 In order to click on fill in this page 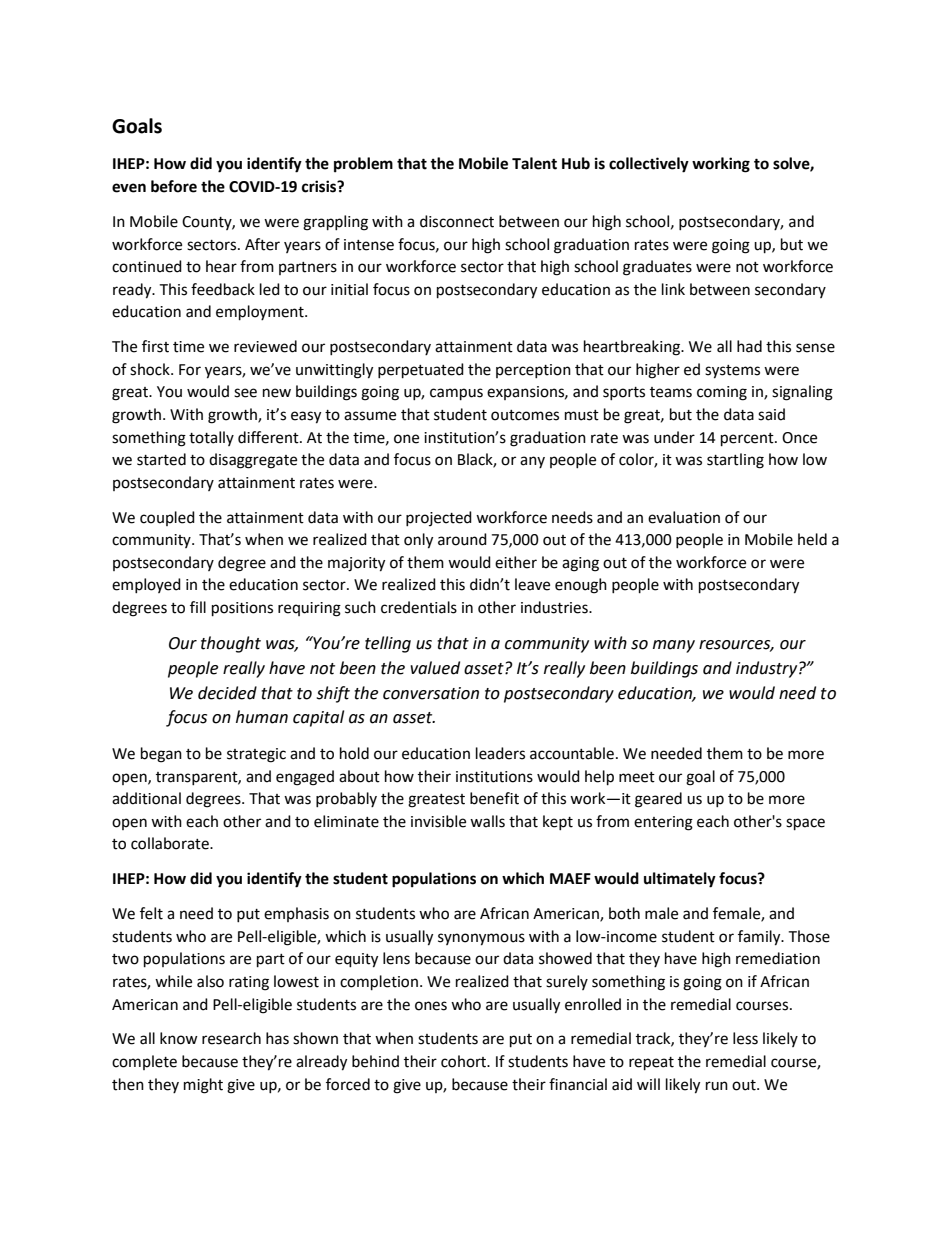, I will do `click(198, 607)`.
